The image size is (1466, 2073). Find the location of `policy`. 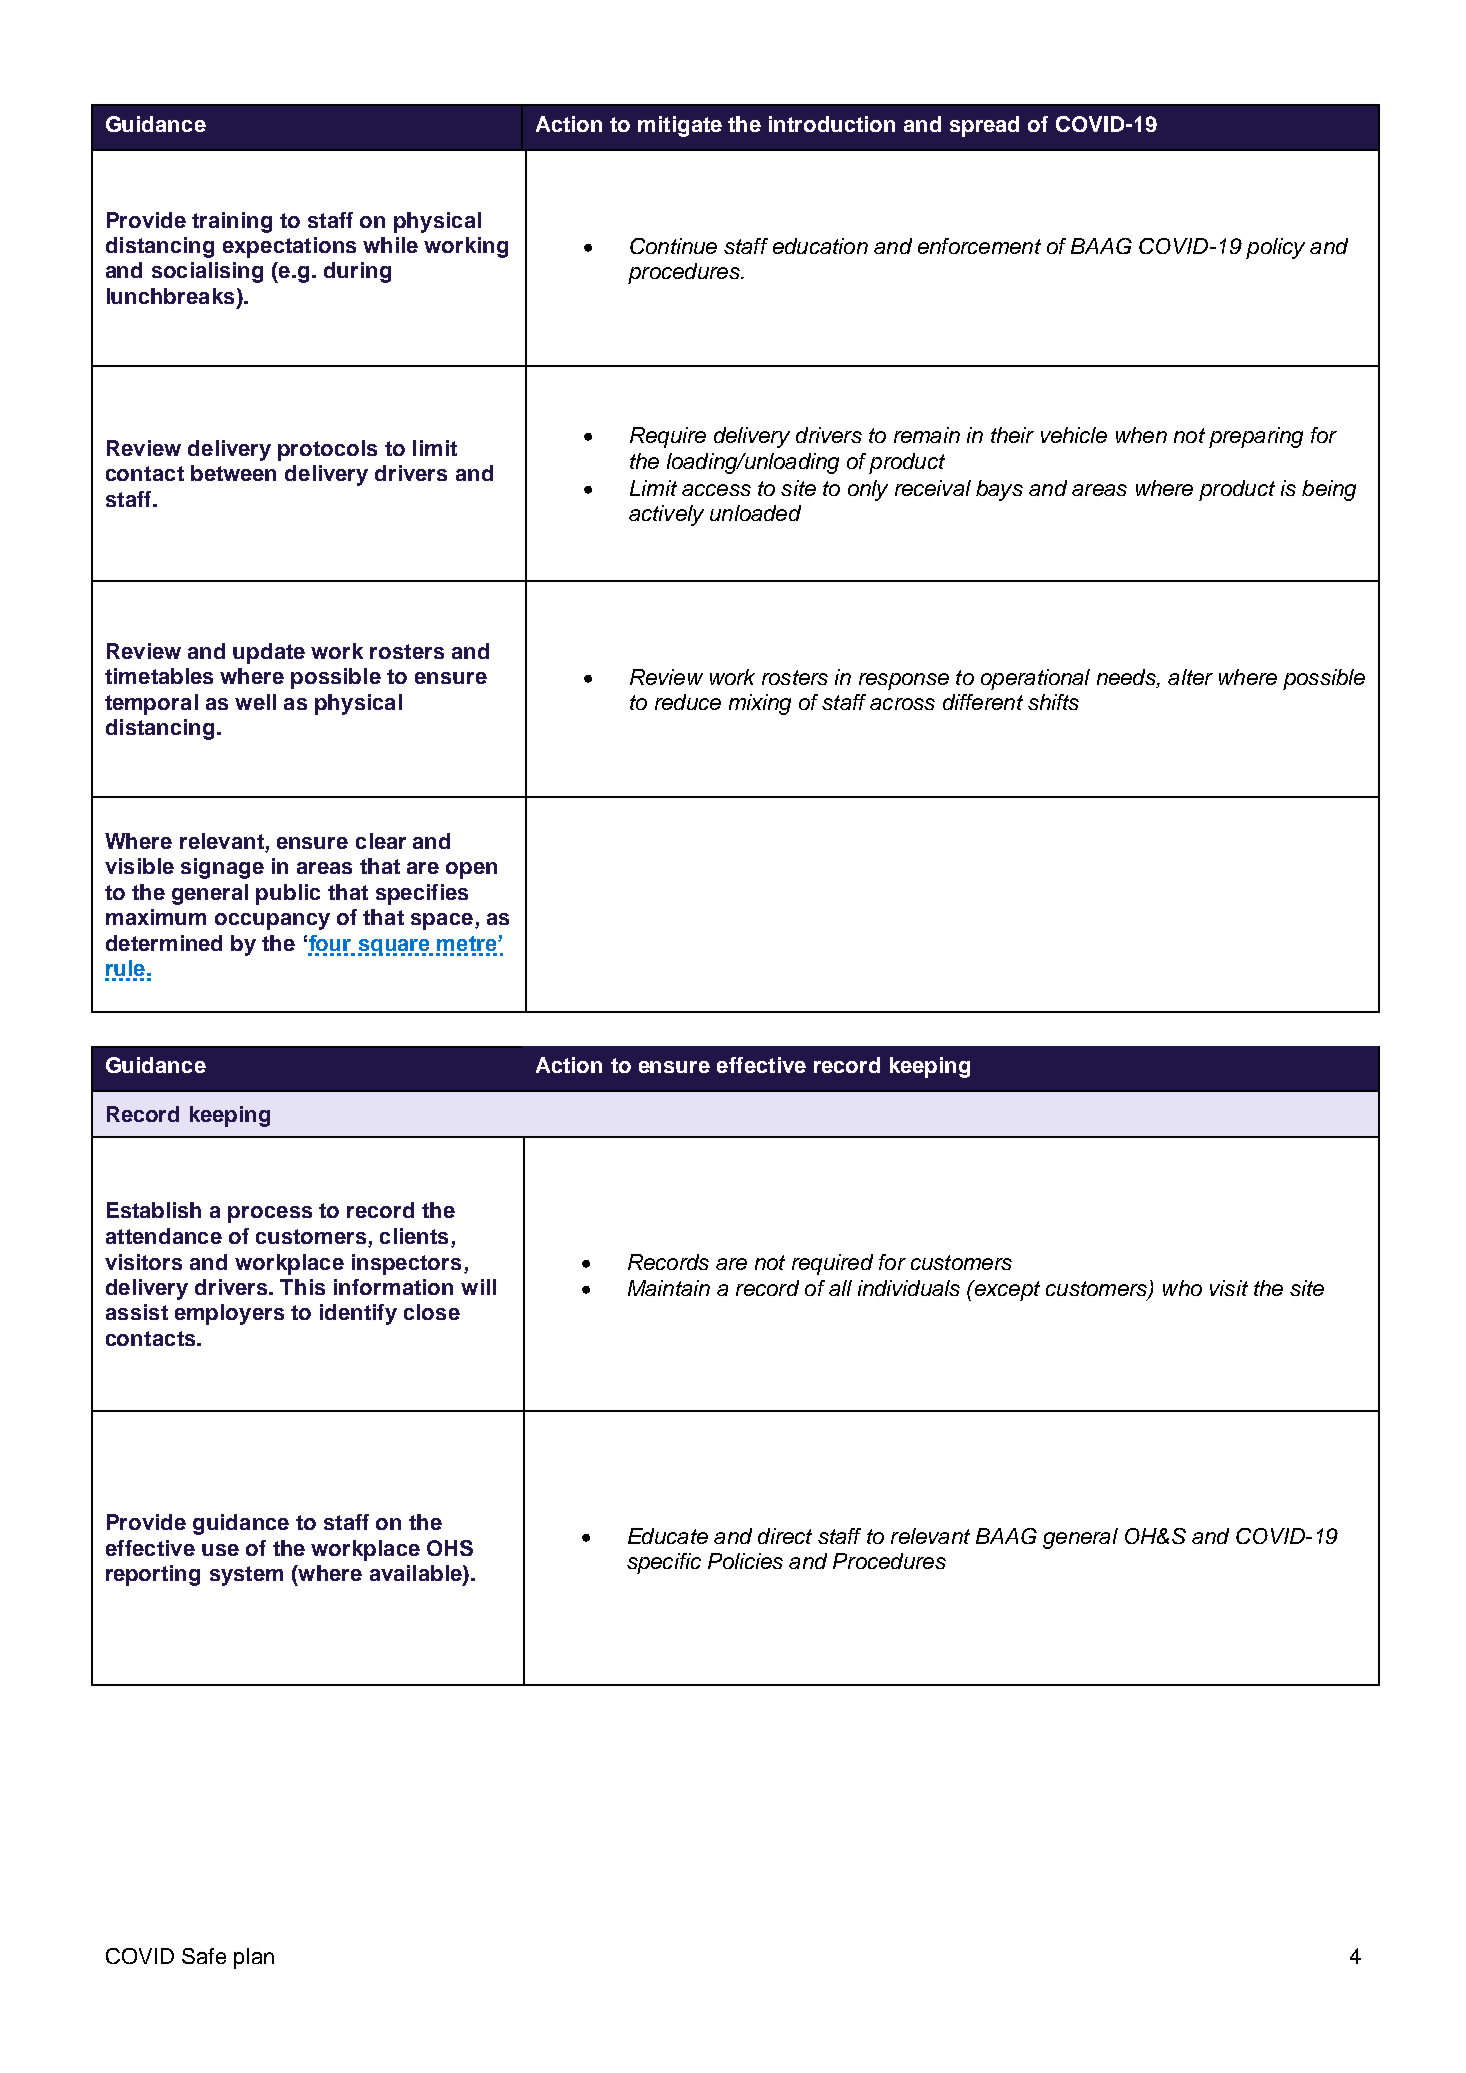

policy is located at coordinates (1275, 248).
